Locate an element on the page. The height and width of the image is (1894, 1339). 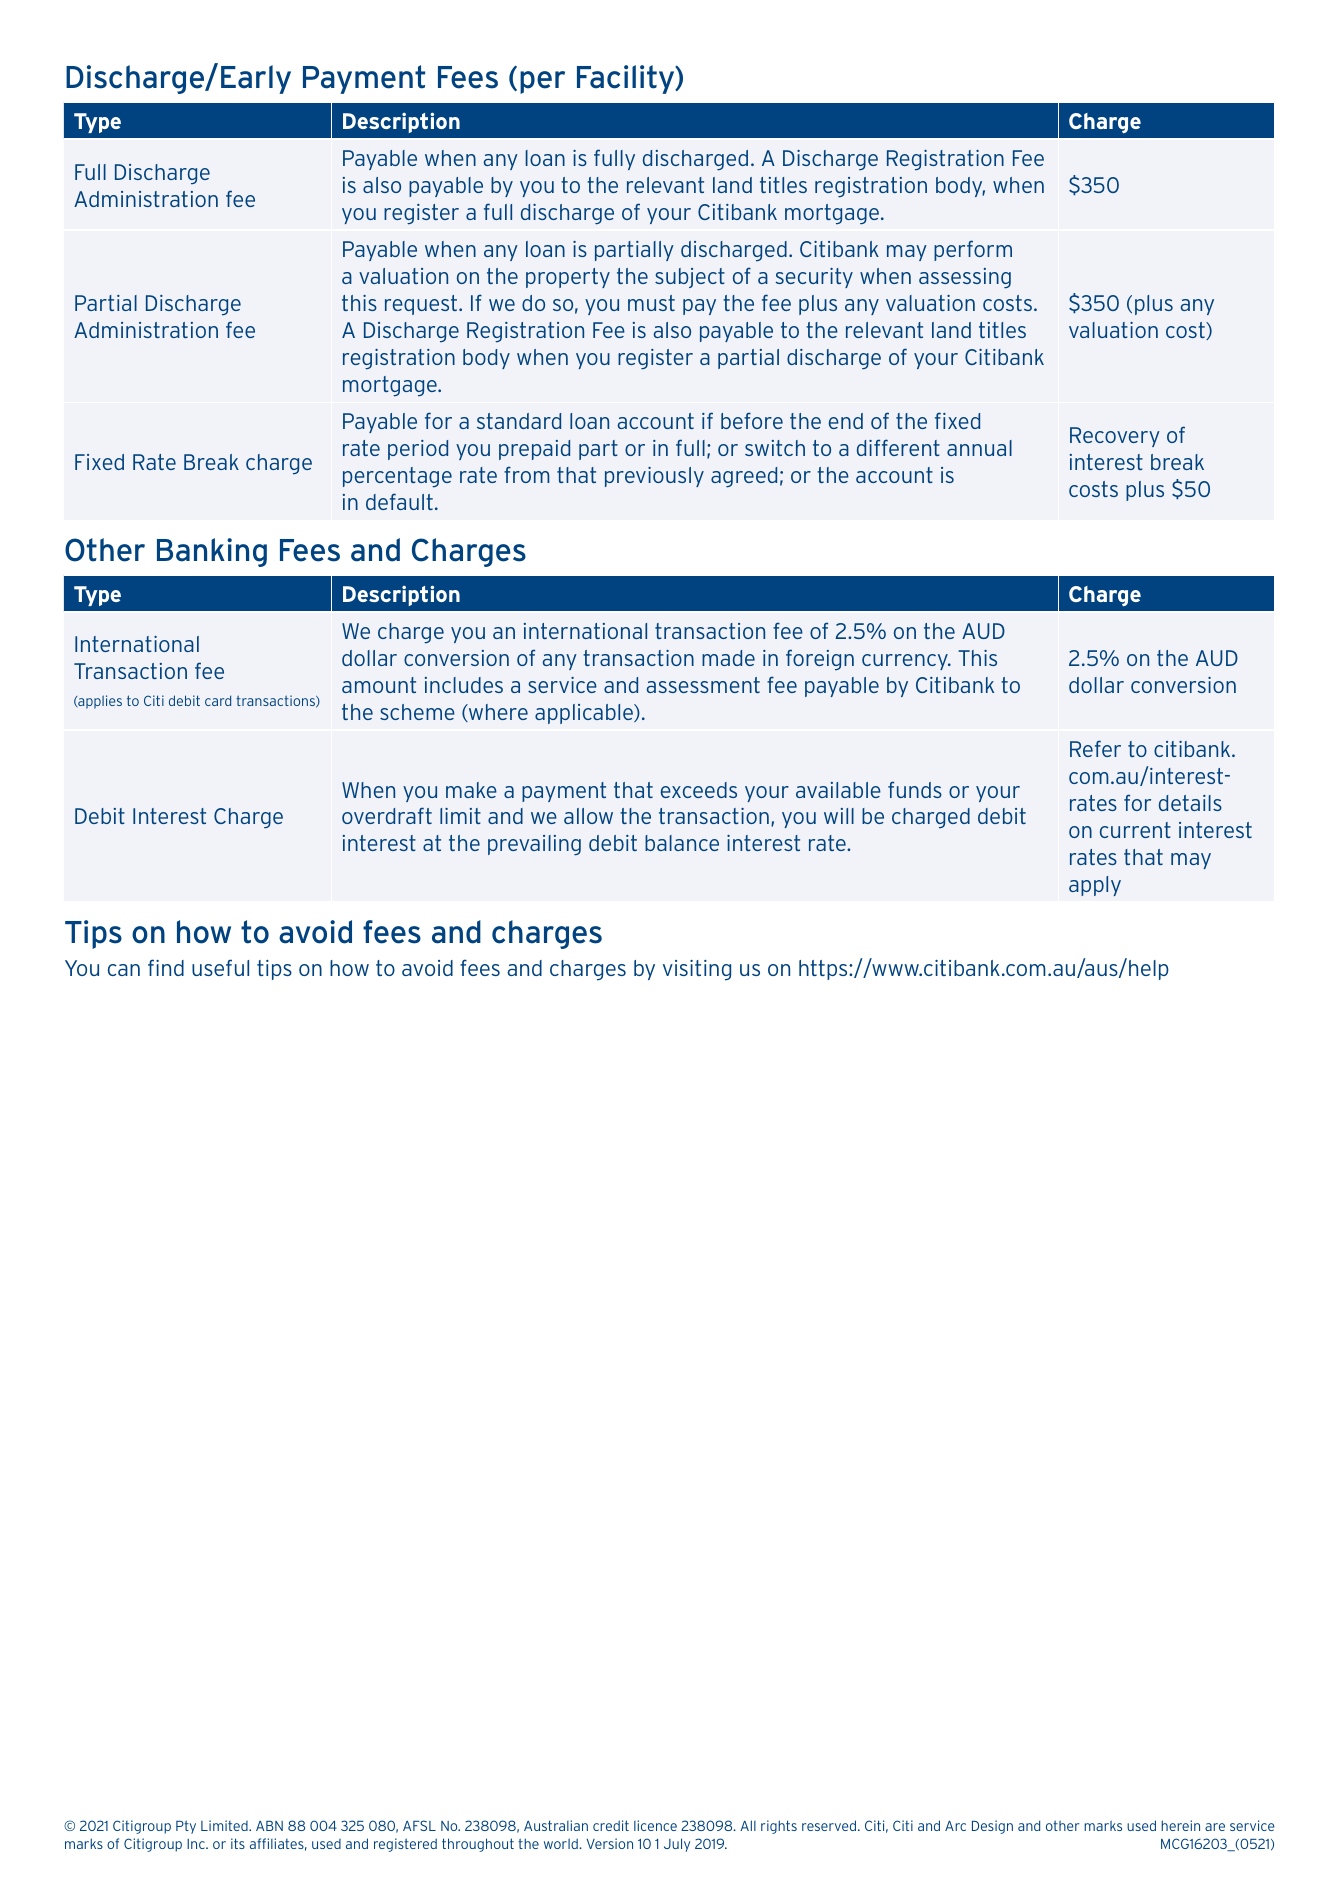
apply is located at coordinates (1095, 886).
